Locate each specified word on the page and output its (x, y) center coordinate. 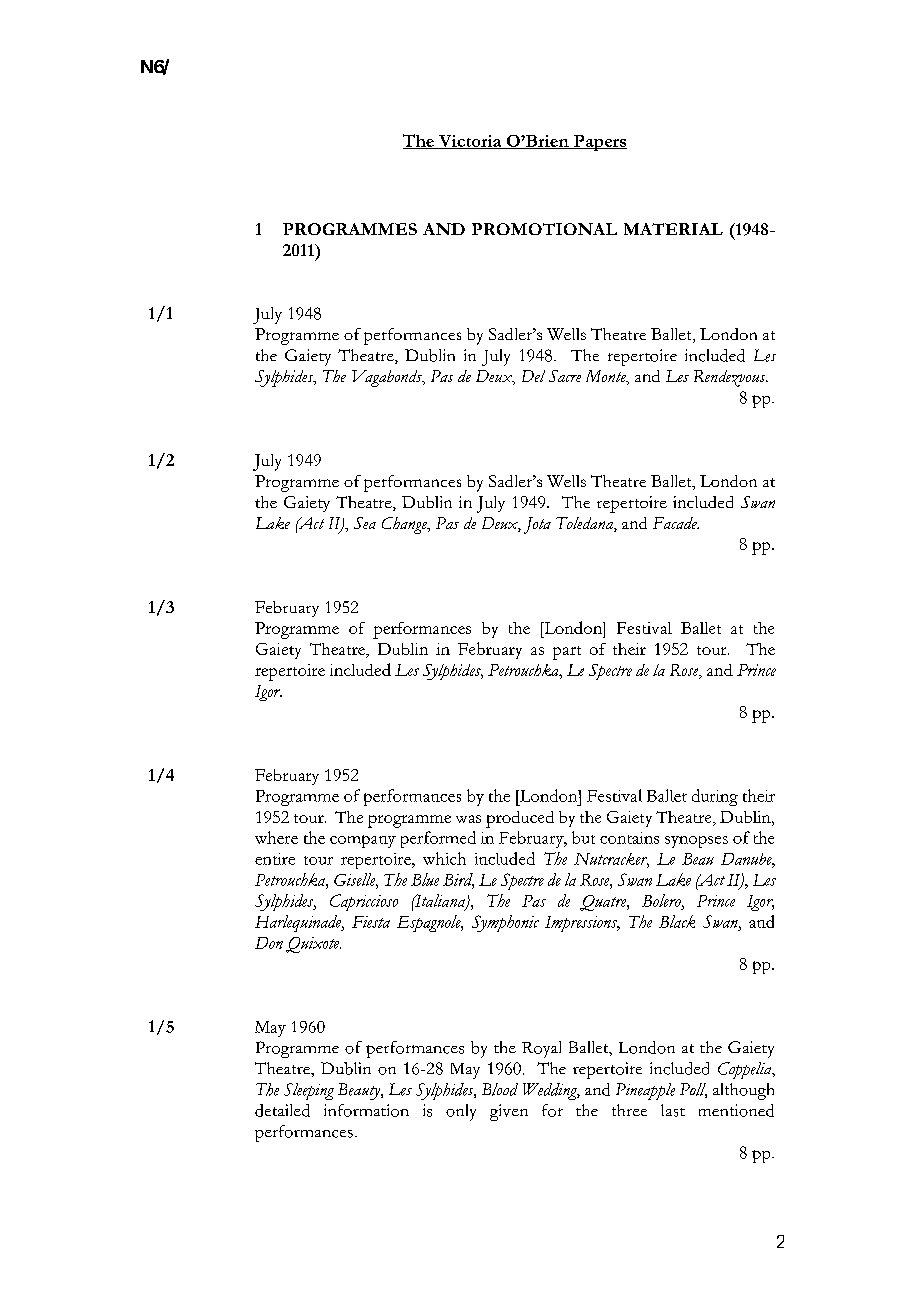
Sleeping (309, 1091)
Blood (500, 1089)
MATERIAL (673, 229)
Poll (693, 1090)
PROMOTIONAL (544, 229)
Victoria (470, 142)
